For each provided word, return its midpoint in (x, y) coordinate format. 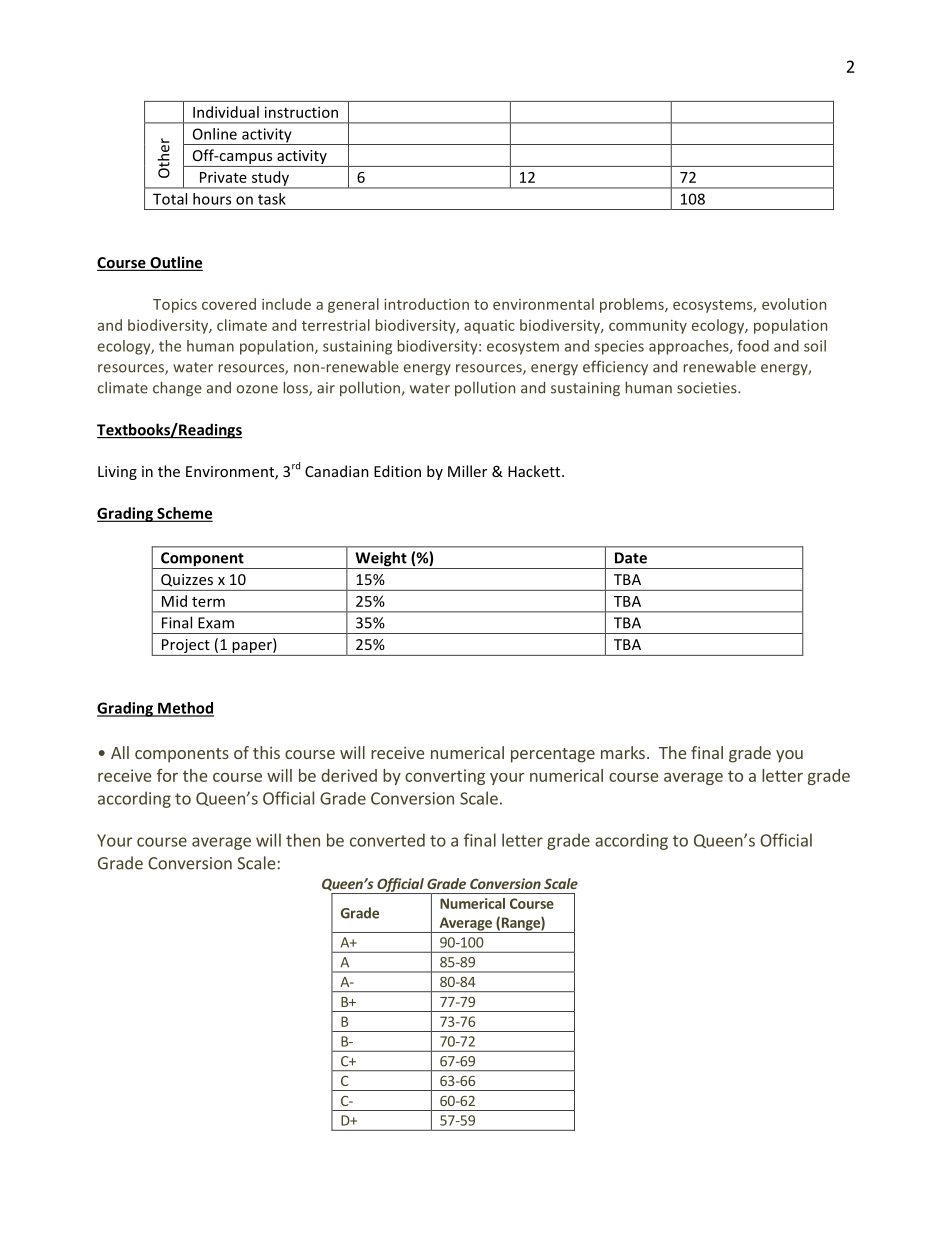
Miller (467, 471)
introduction (426, 304)
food (753, 346)
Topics (175, 306)
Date (631, 558)
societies (708, 388)
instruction (301, 112)
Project (186, 647)
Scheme (184, 514)
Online (215, 134)
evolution (794, 304)
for (167, 775)
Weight (381, 560)
